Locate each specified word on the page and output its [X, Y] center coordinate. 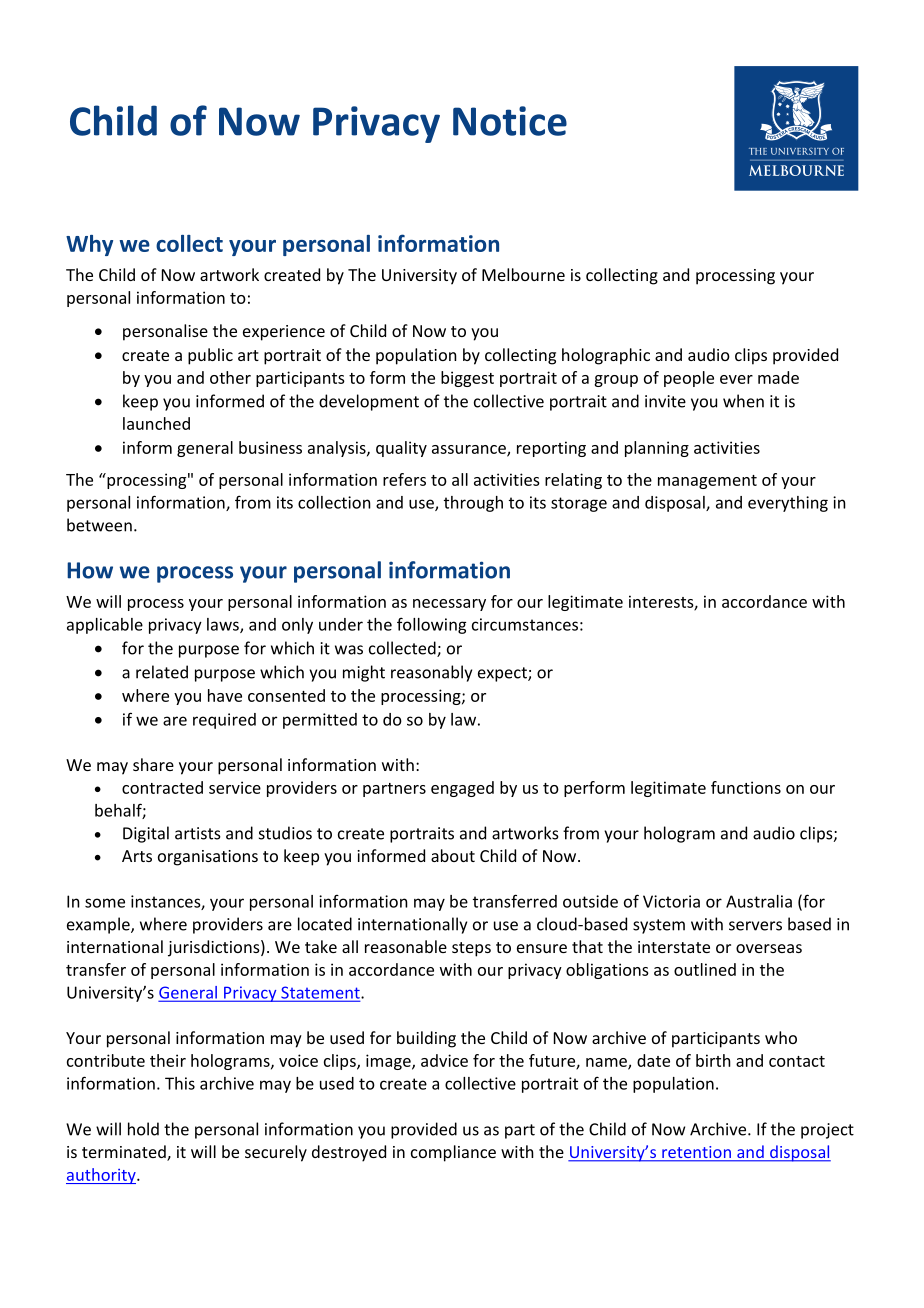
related [162, 672]
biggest [467, 379]
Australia [759, 901]
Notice [510, 121]
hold [143, 1129]
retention [696, 1153]
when [743, 401]
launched [156, 423]
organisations [208, 858]
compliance [453, 1153]
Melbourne [523, 274]
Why [89, 245]
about [453, 855]
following [431, 625]
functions [746, 787]
